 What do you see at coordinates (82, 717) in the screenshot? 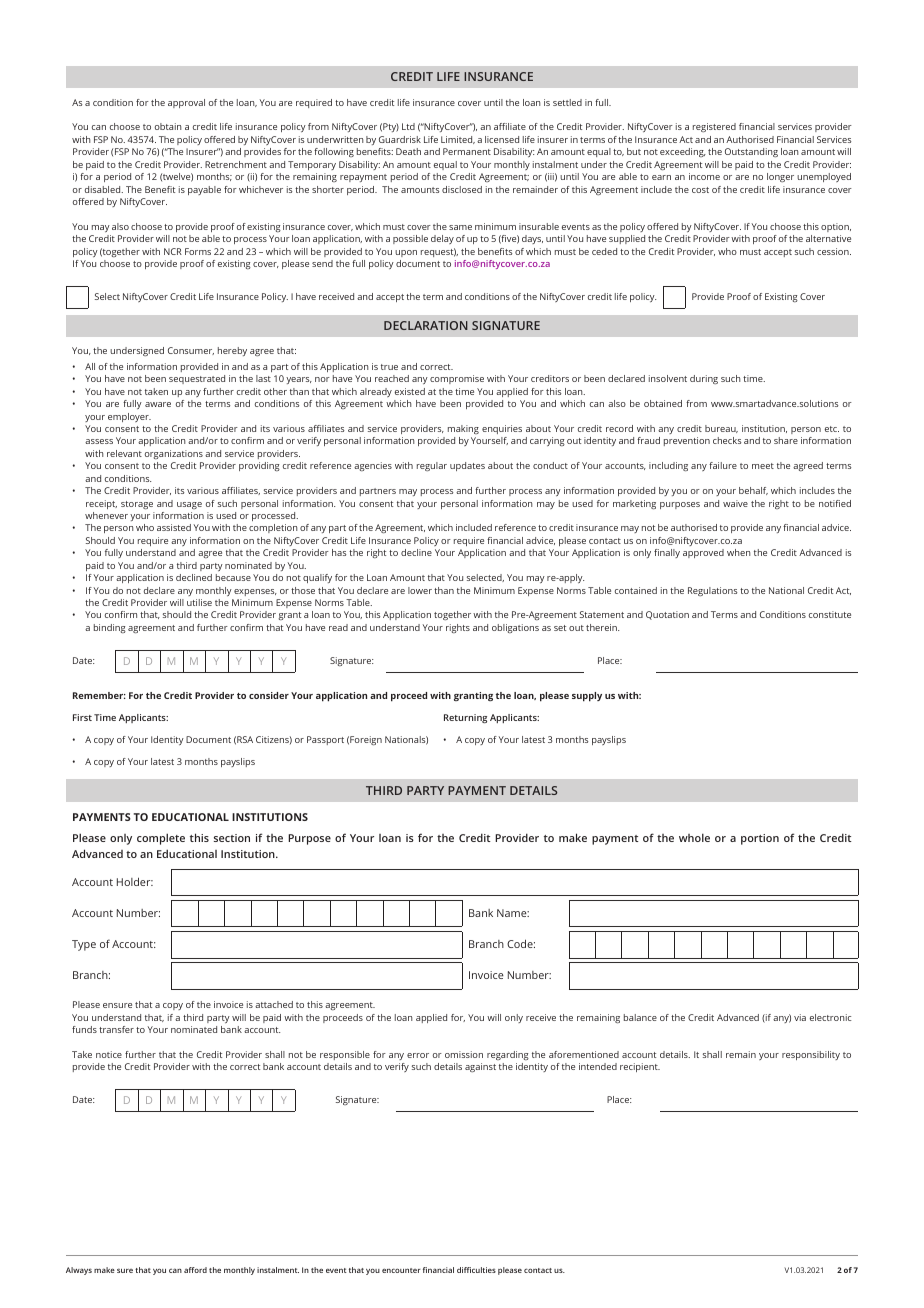
I see `First` at bounding box center [82, 717].
